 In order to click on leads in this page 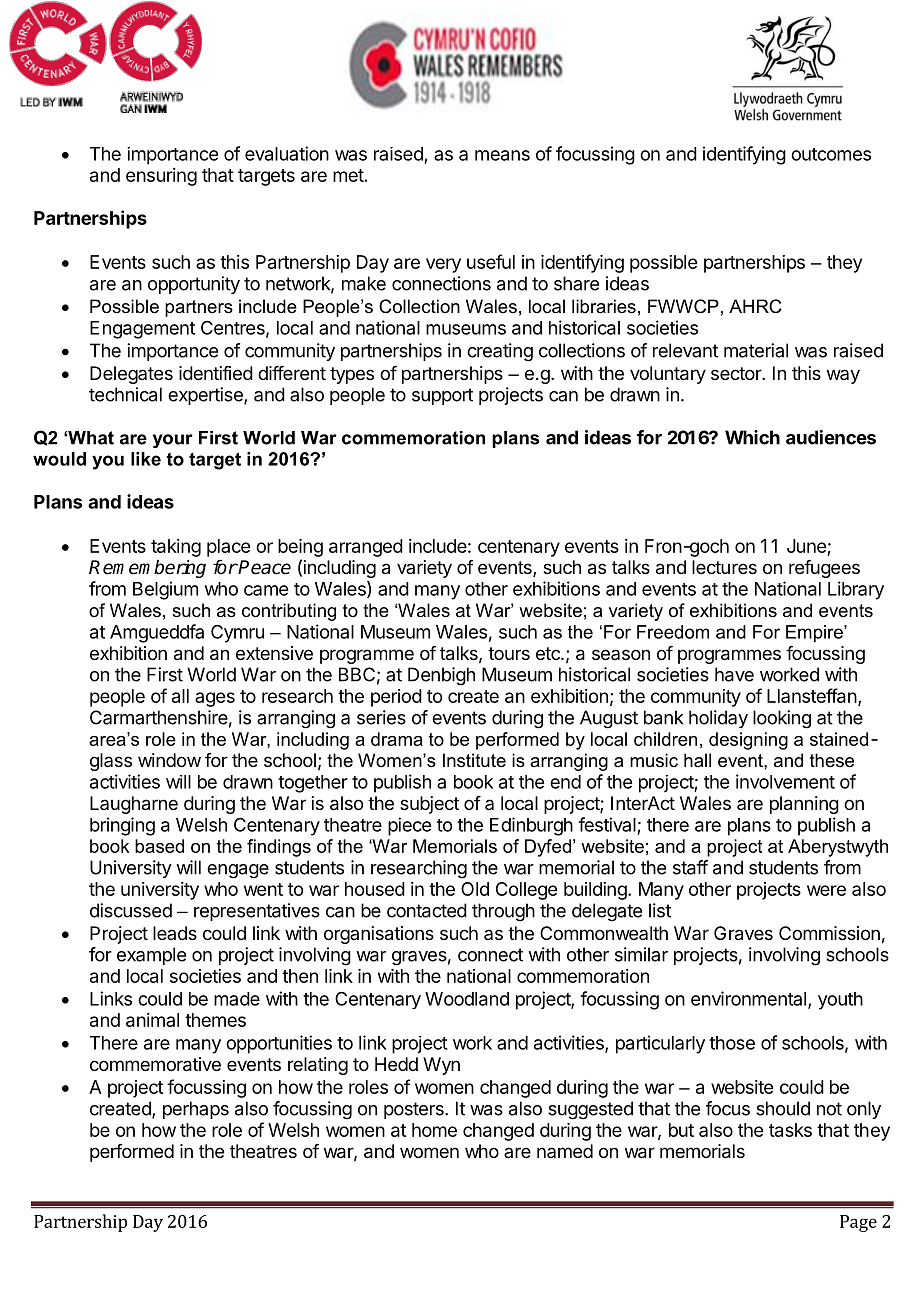, I will do `click(175, 933)`.
